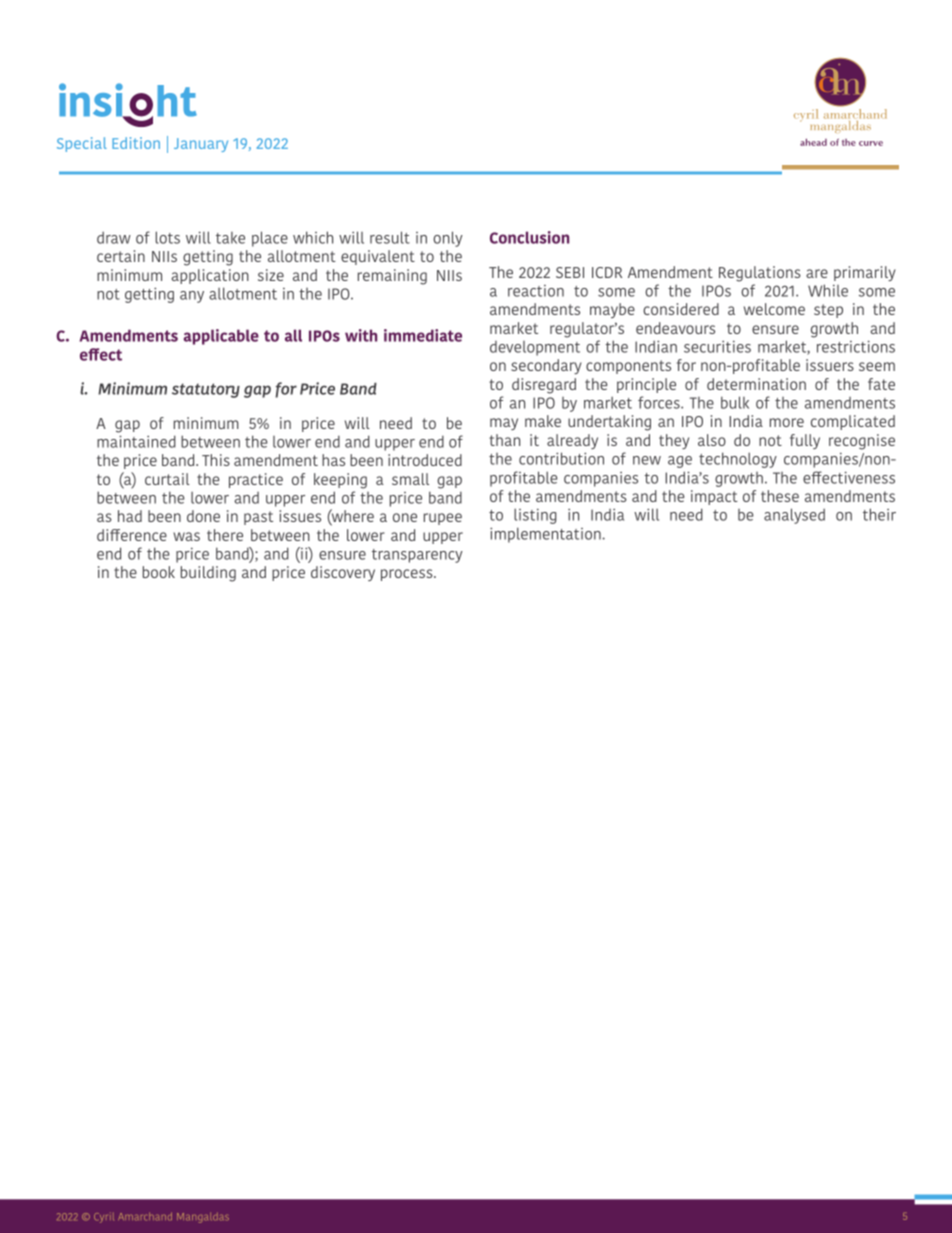  Describe the element at coordinates (104, 1218) in the page. I see `Cyril` at that location.
